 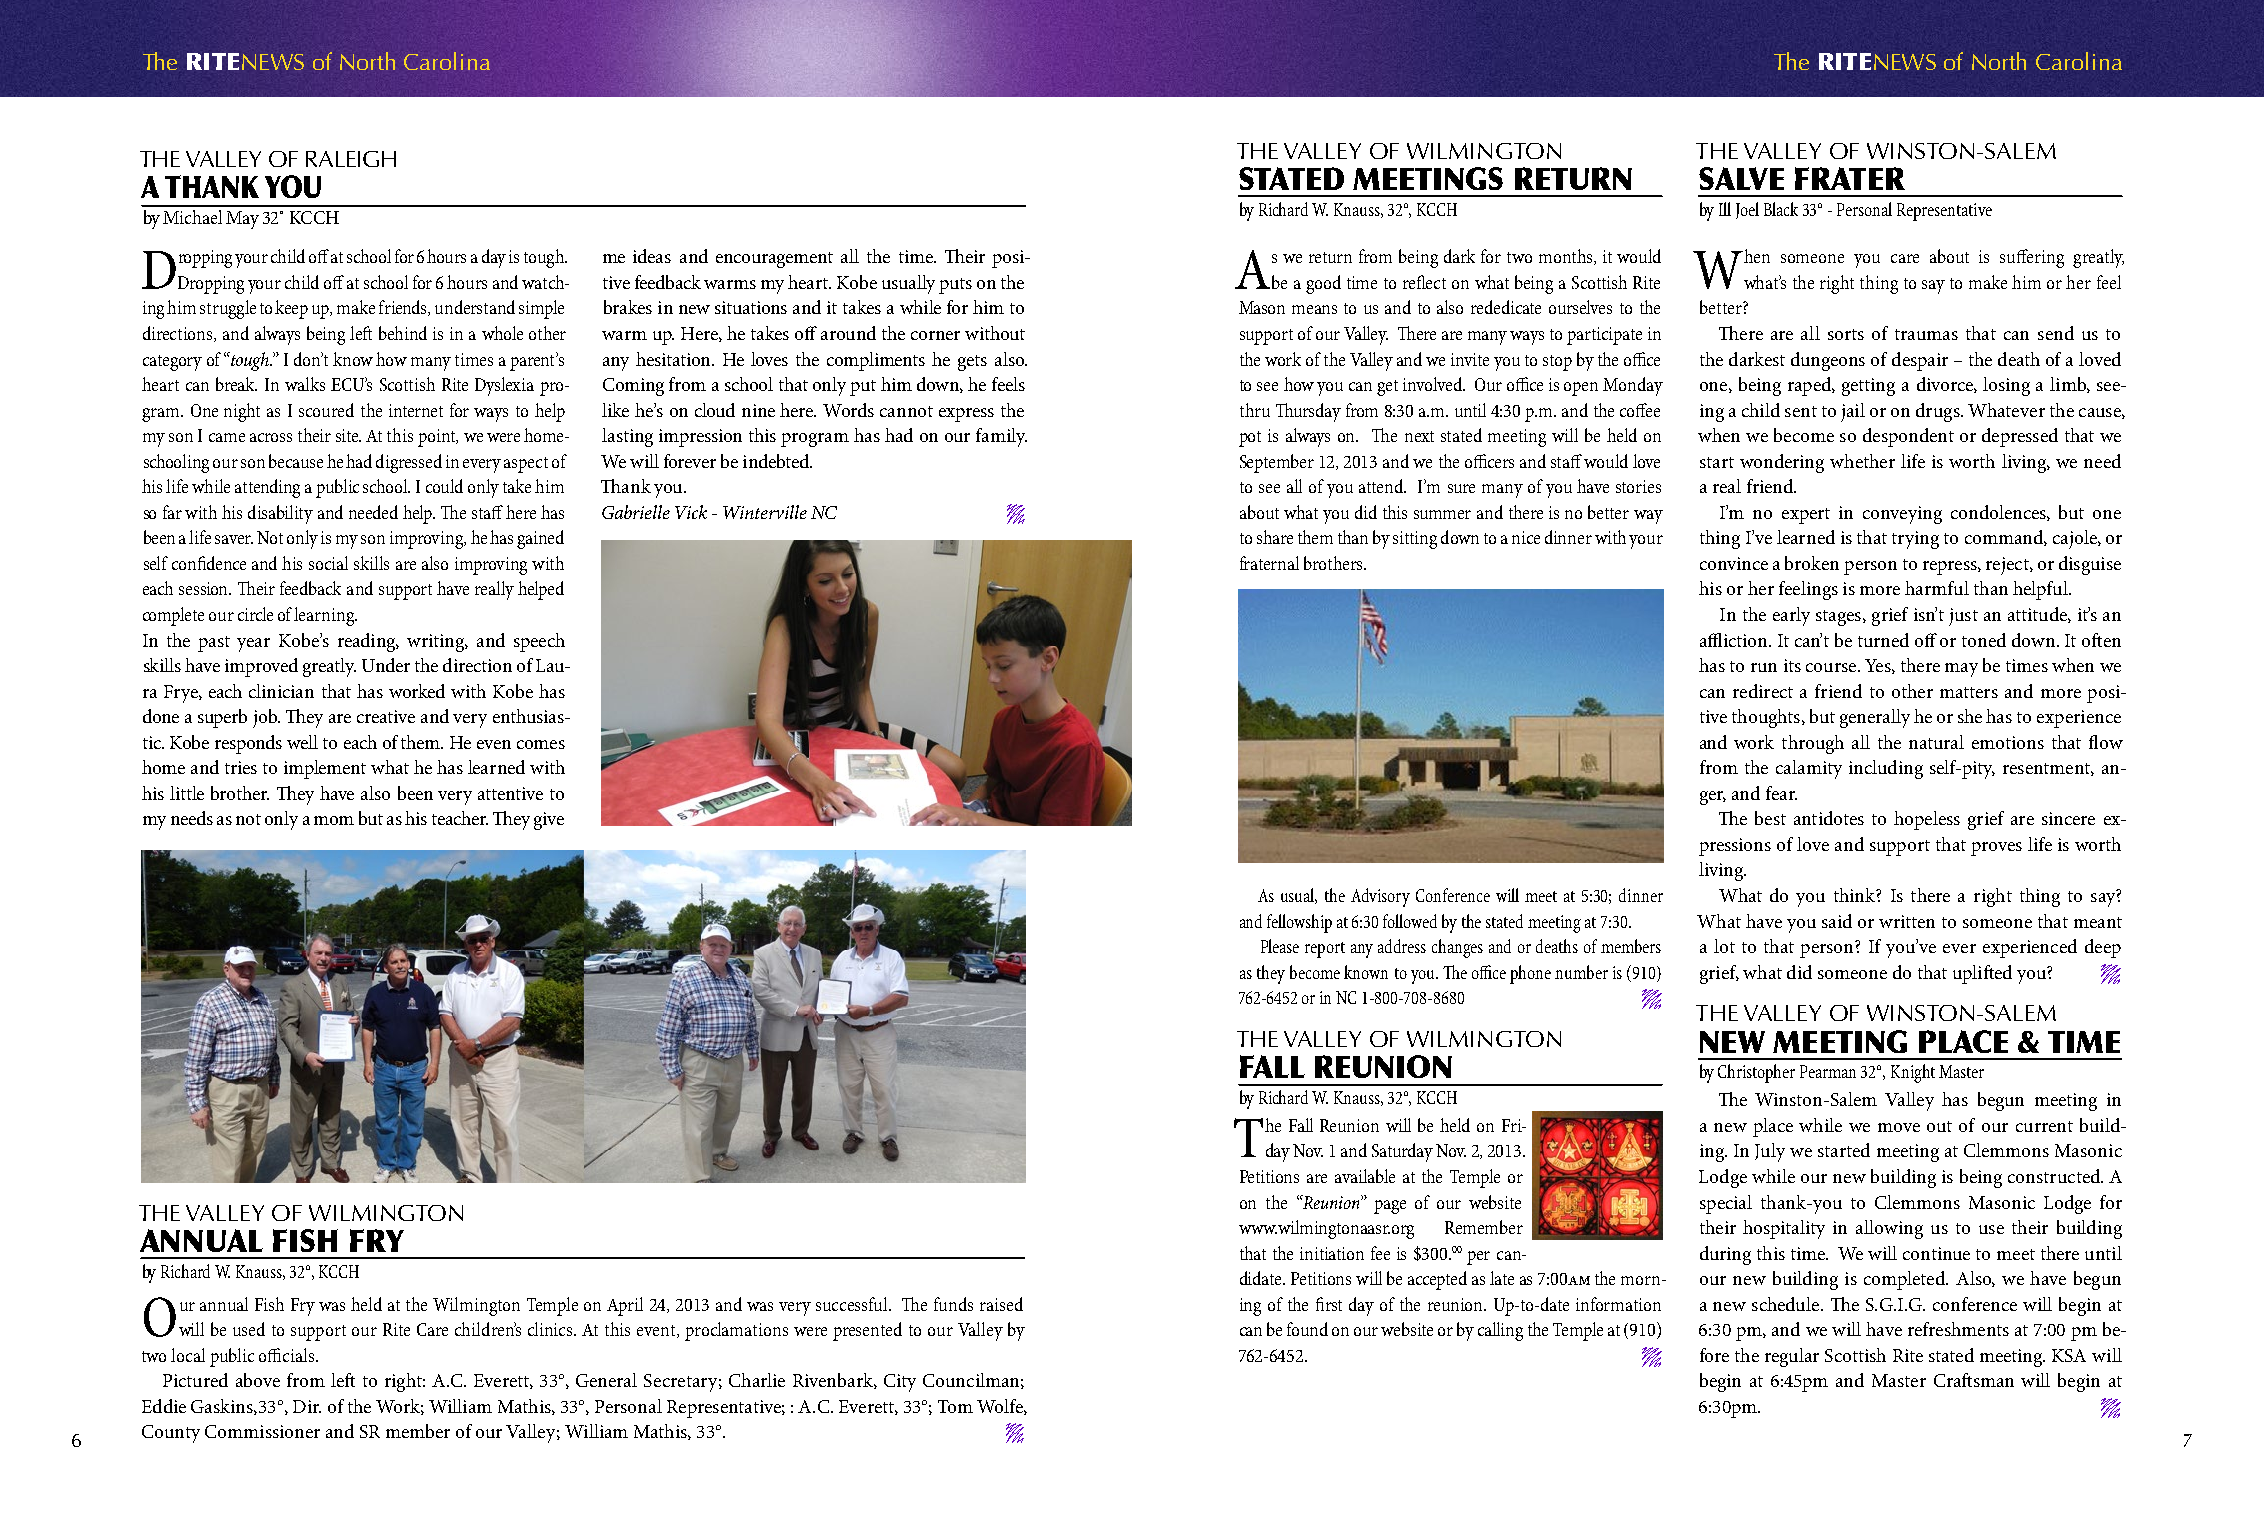 What do you see at coordinates (1277, 463) in the screenshot?
I see `September` at bounding box center [1277, 463].
